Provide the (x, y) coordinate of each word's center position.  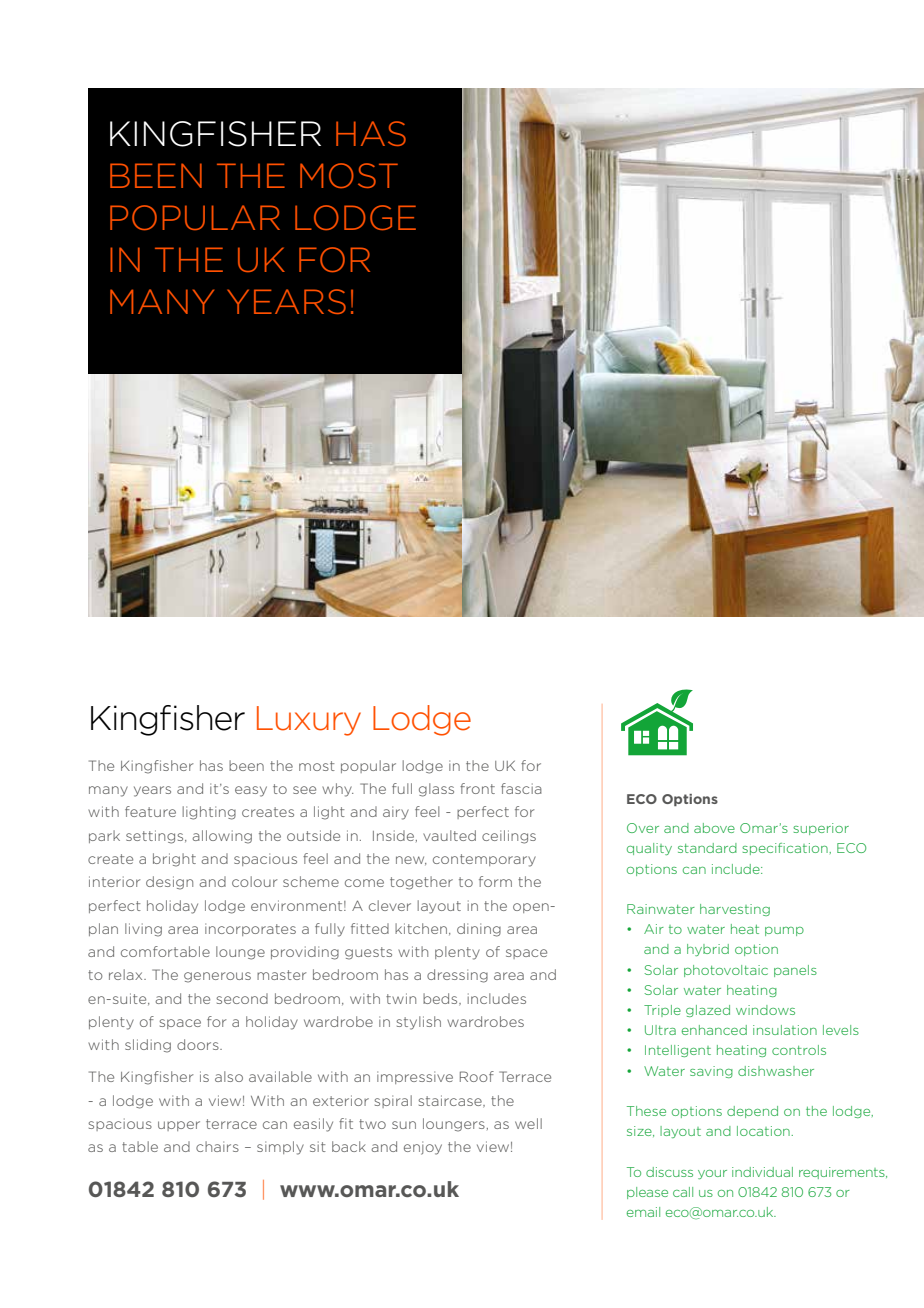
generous (217, 977)
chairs (217, 1146)
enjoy (423, 1148)
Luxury (309, 721)
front (477, 788)
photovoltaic (726, 971)
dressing (457, 976)
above (714, 828)
